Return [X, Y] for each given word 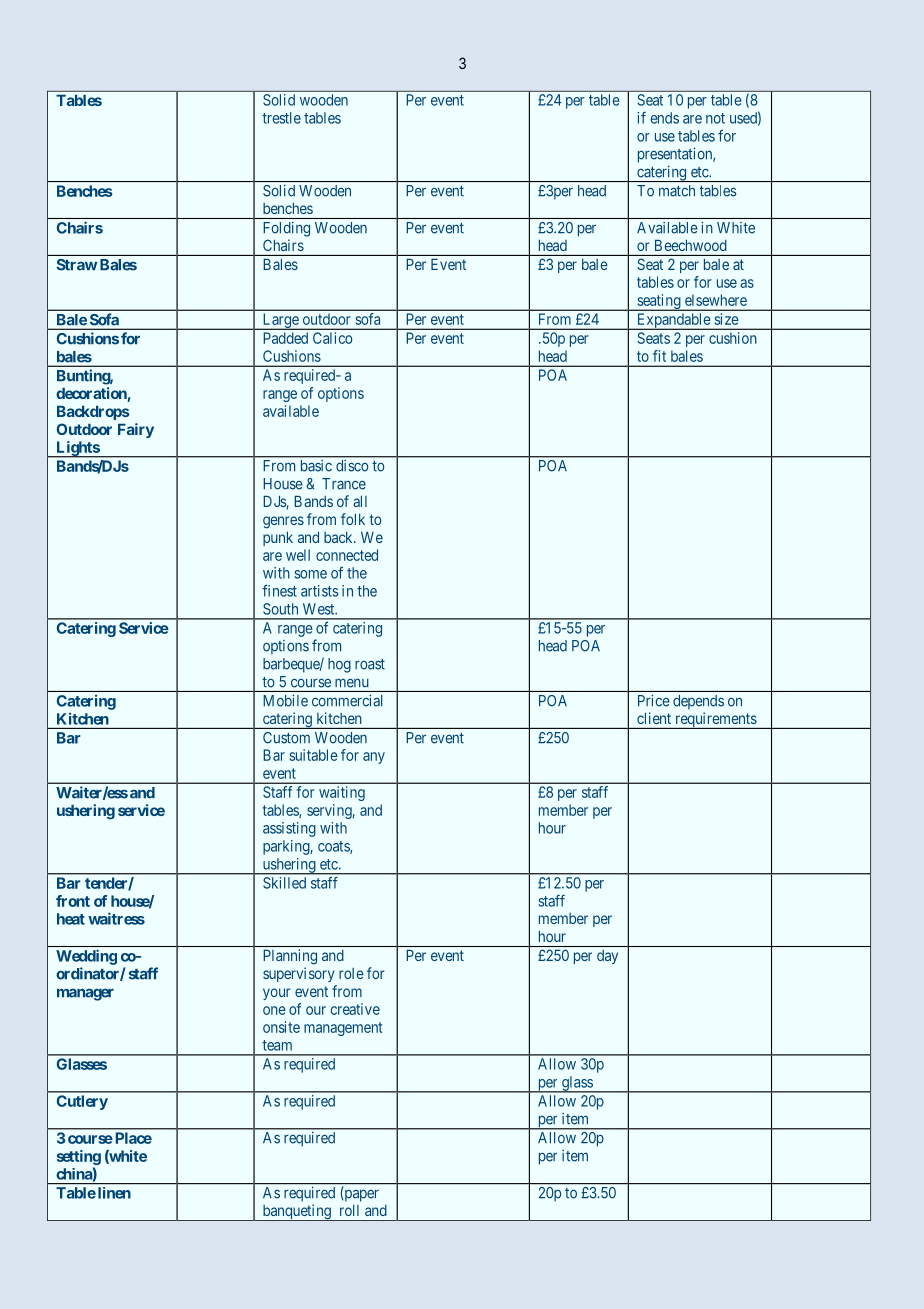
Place [132, 1138]
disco [352, 465]
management [343, 1029]
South [280, 609]
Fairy [136, 430]
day [607, 957]
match [677, 191]
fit [659, 356]
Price [654, 700]
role [351, 973]
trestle [281, 118]
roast [370, 664]
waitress [116, 918]
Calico [332, 338]
